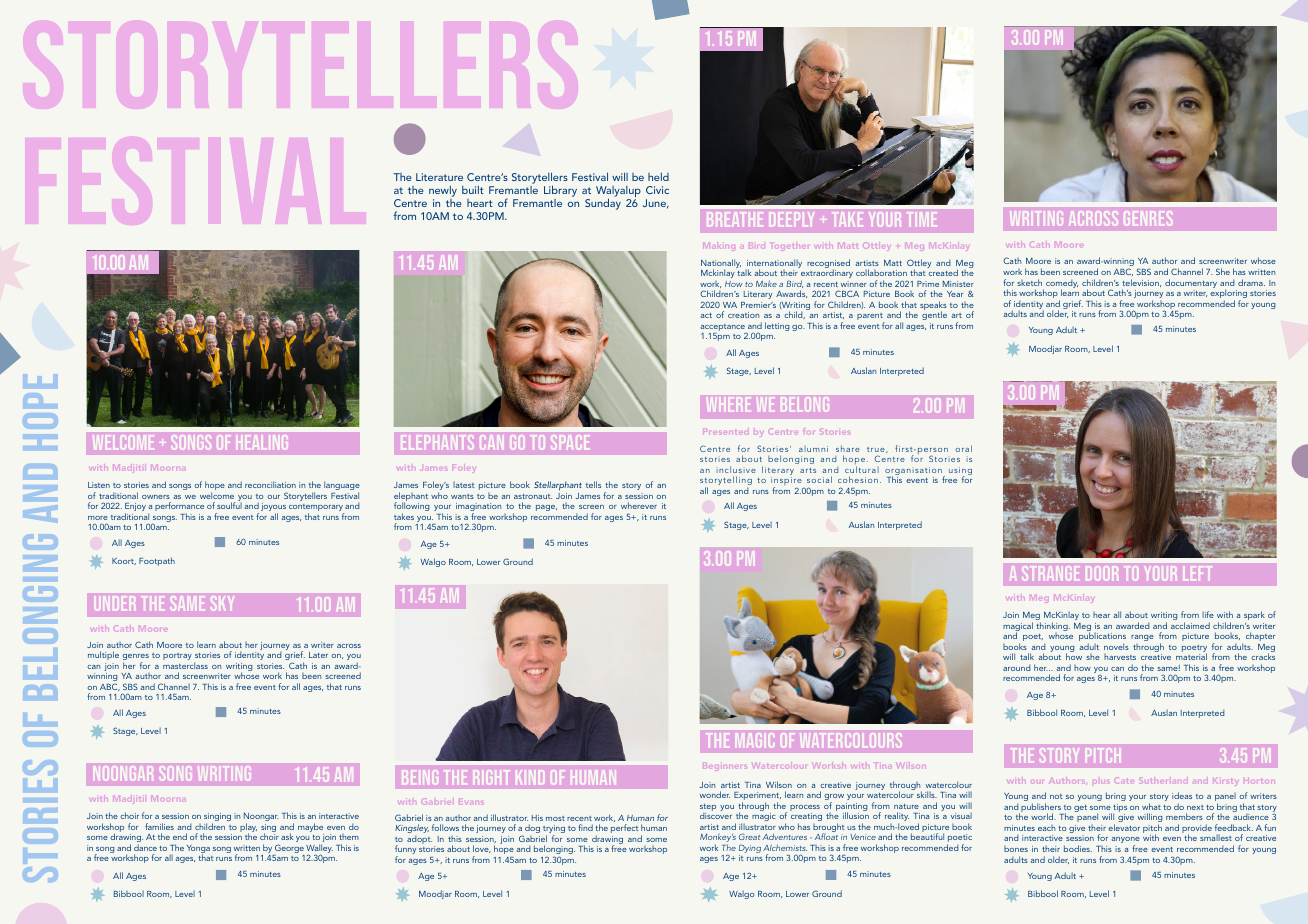 This document has height=924, width=1308. I want to click on newly, so click(443, 191).
